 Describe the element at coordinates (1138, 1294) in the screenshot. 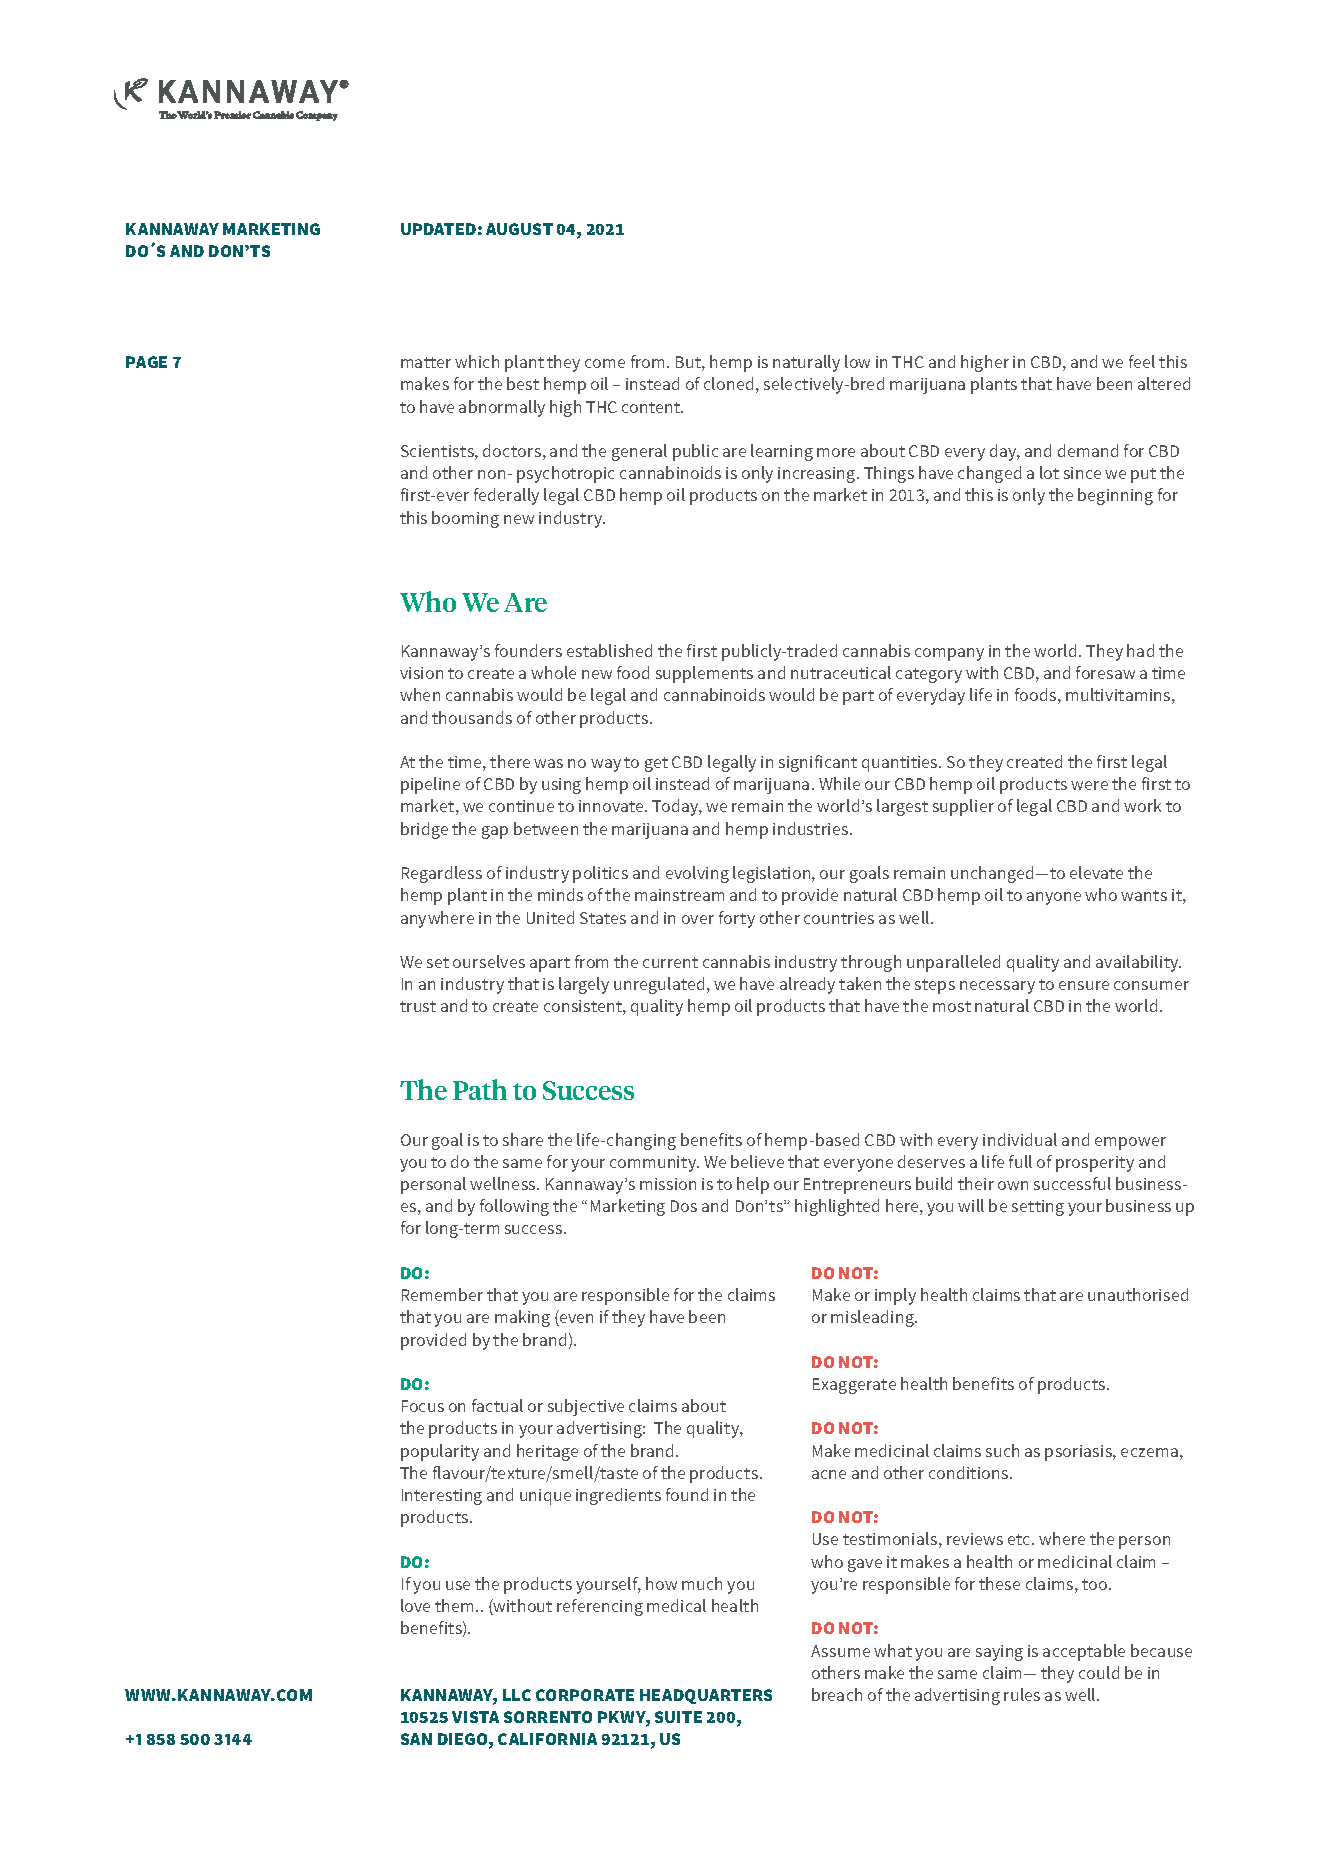

I see `unauthorised` at that location.
